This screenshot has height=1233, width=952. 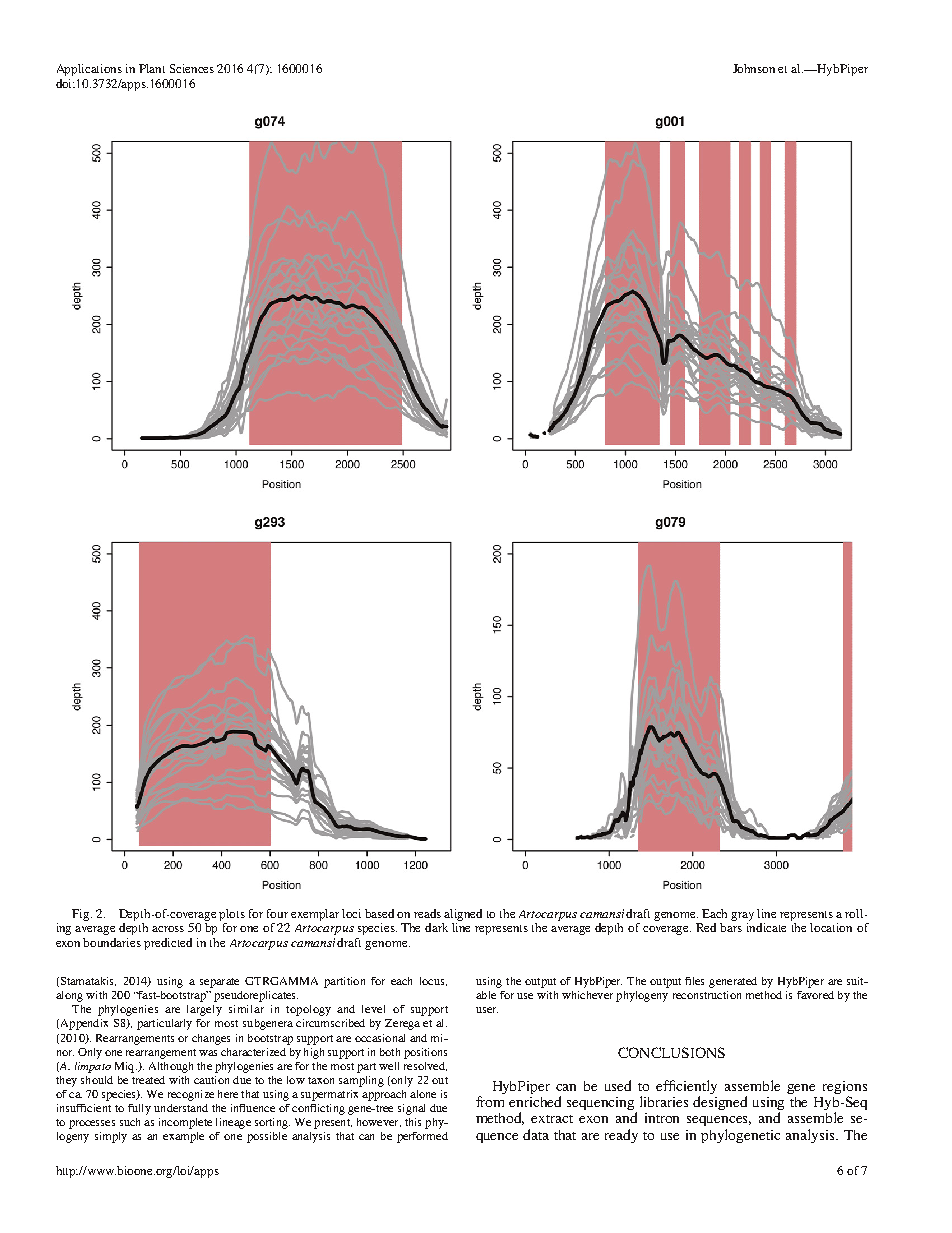 I want to click on reads, so click(x=427, y=913).
